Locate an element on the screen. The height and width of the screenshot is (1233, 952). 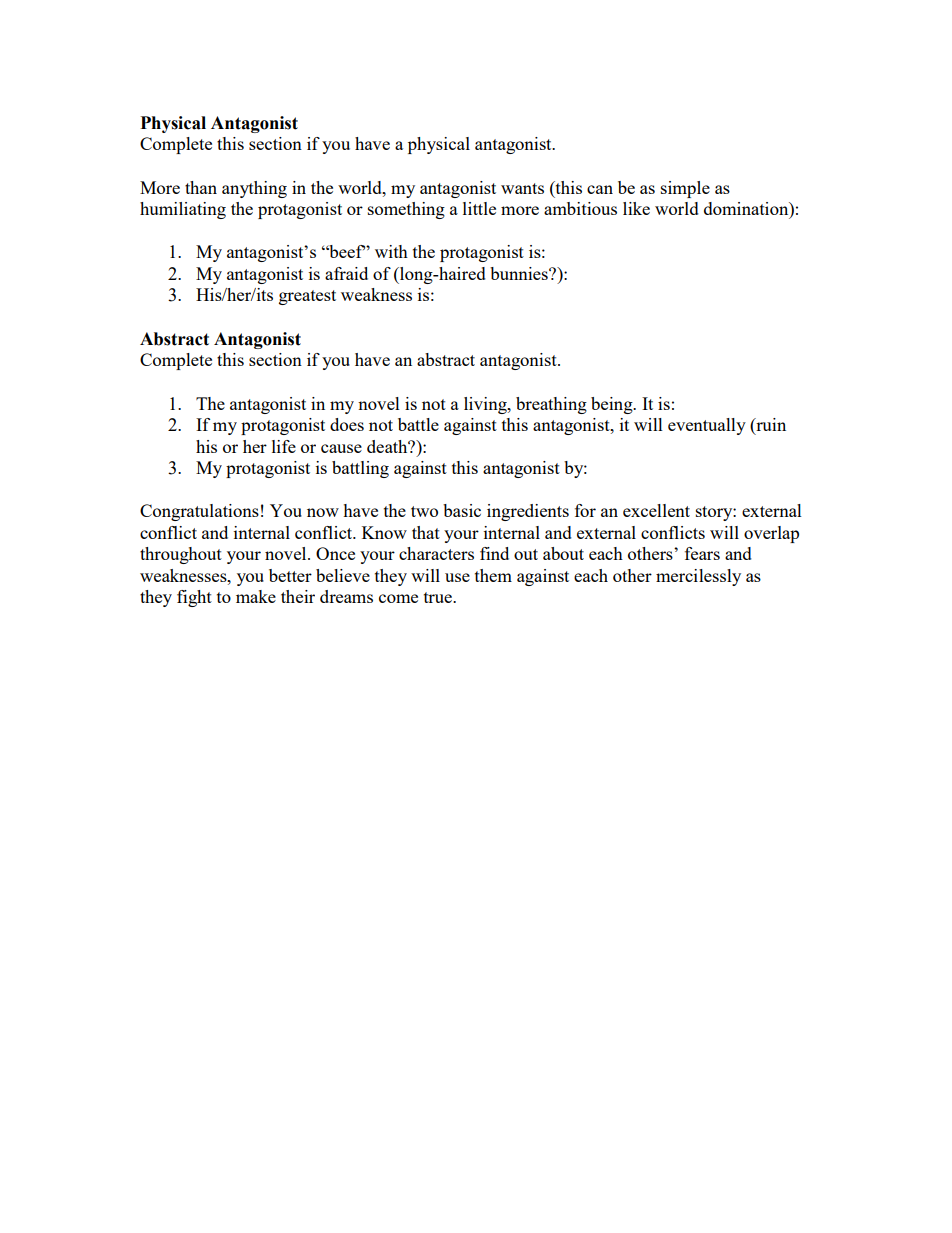
anything is located at coordinates (254, 189).
